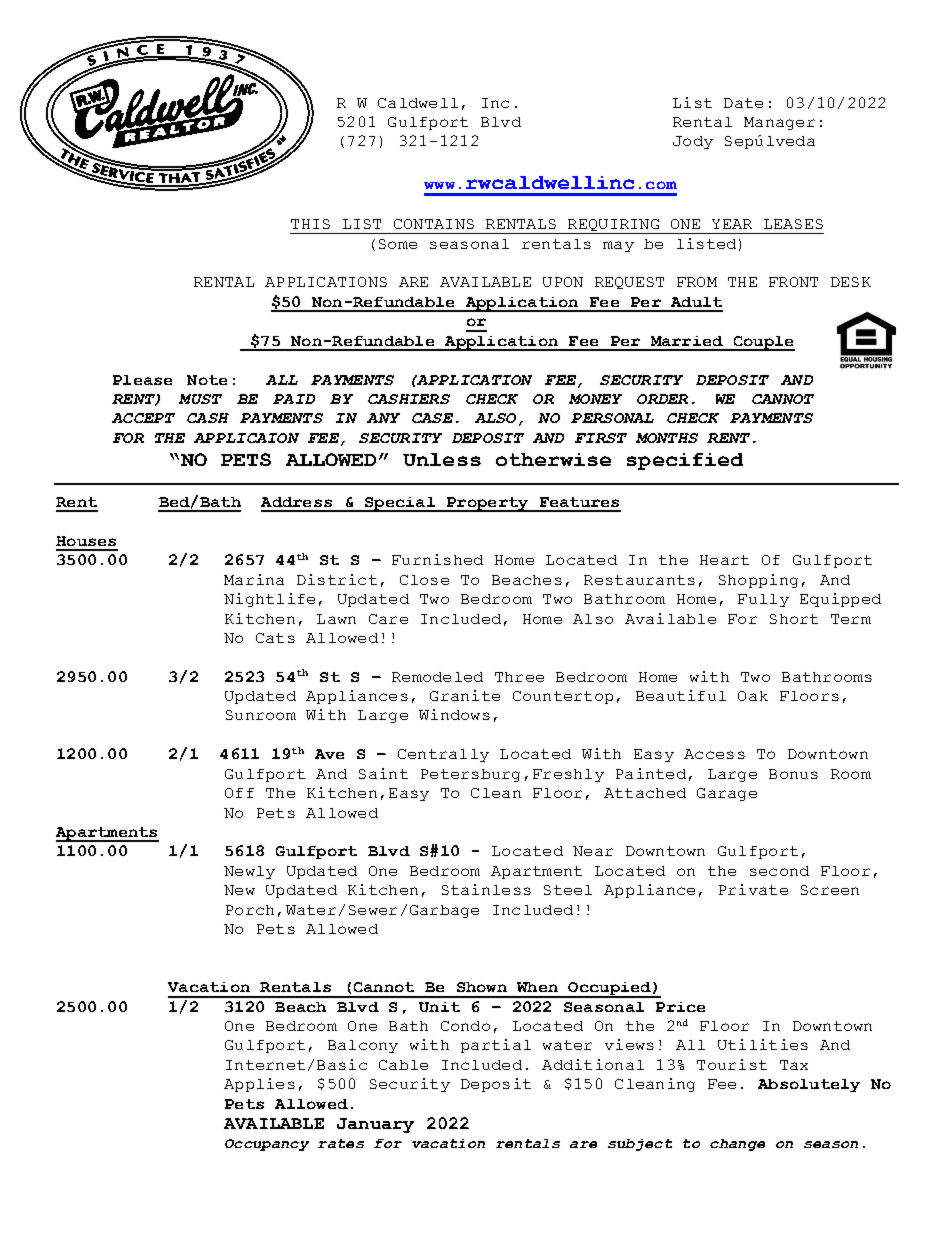 This screenshot has height=1233, width=952. What do you see at coordinates (496, 1046) in the screenshot?
I see `partial` at bounding box center [496, 1046].
